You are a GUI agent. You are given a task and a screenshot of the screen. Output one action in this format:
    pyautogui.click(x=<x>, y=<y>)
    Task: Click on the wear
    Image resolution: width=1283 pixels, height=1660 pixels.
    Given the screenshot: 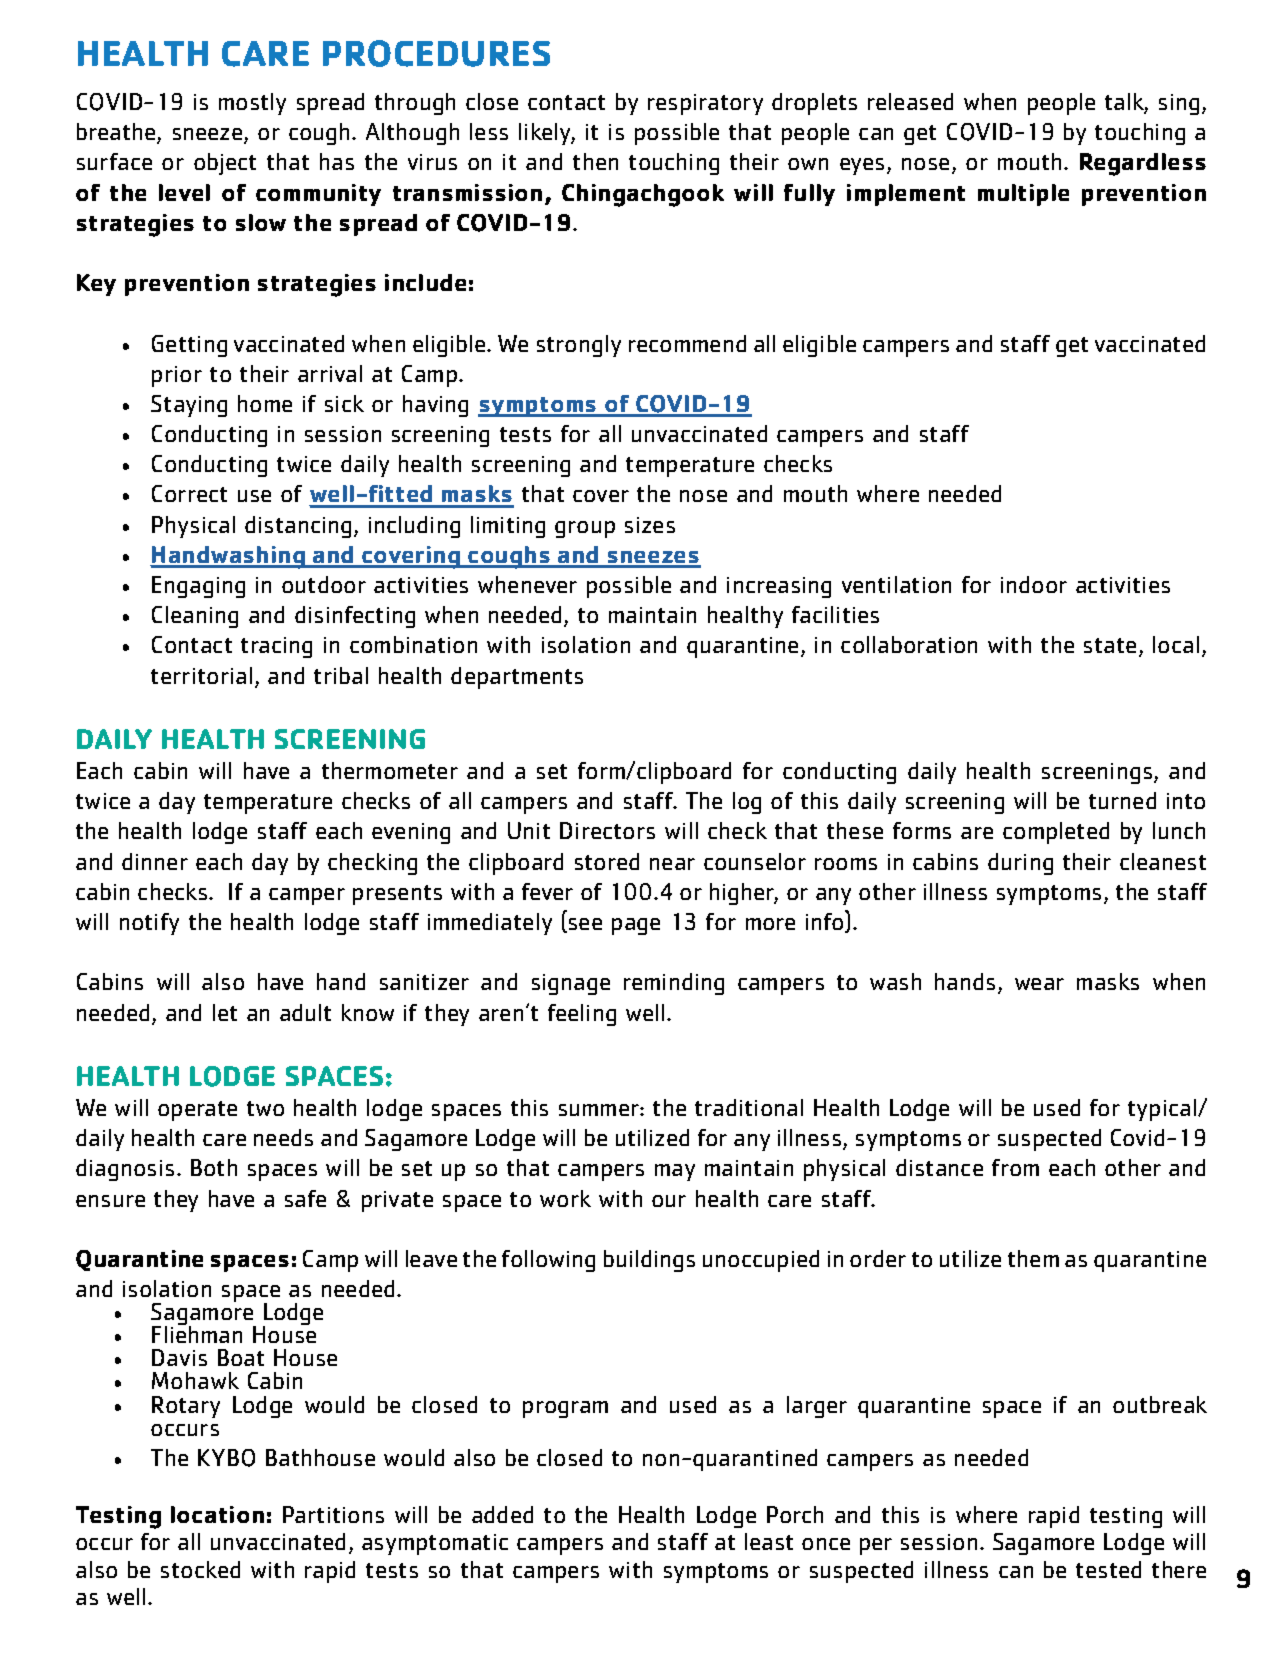 What is the action you would take?
    pyautogui.click(x=1039, y=984)
